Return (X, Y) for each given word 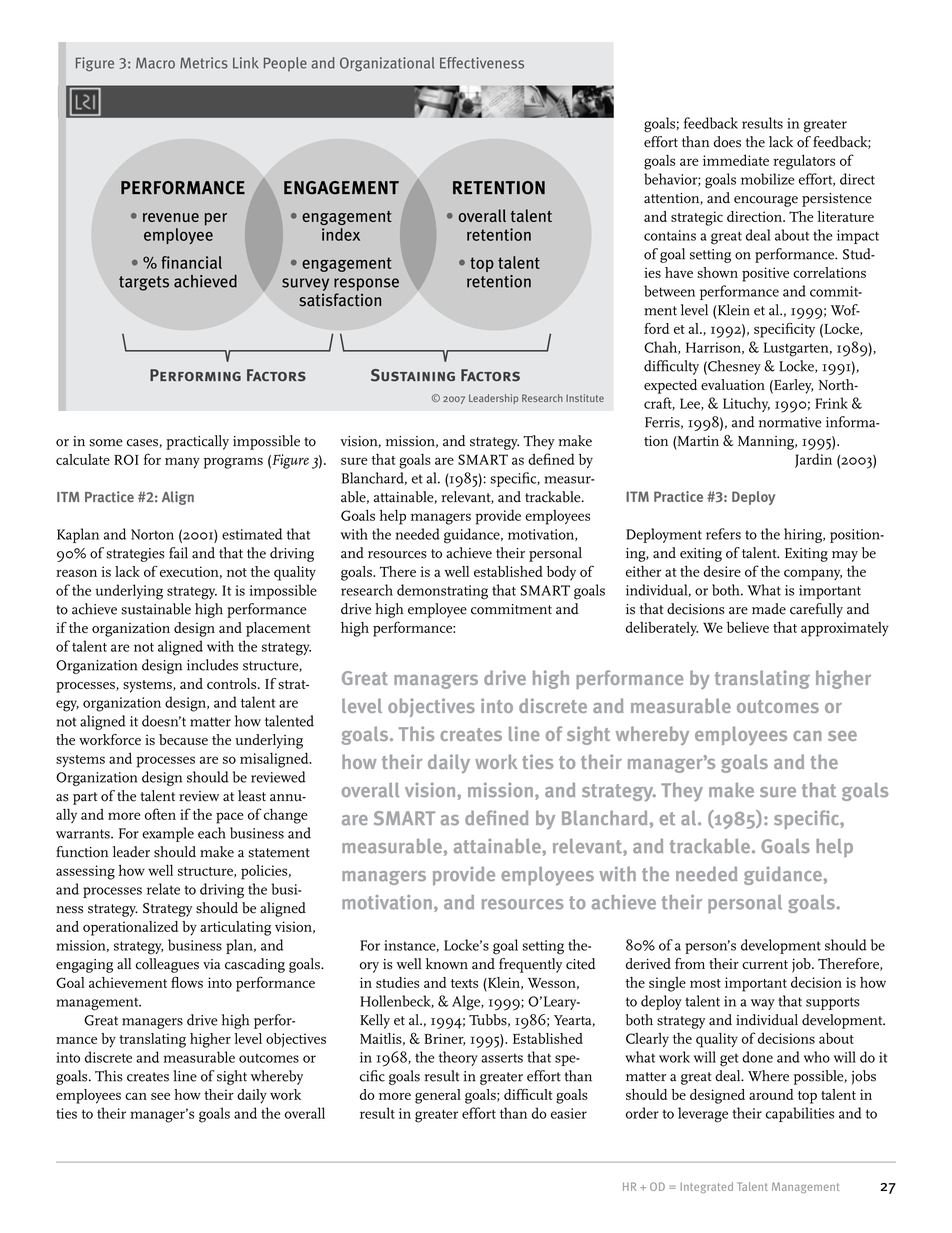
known (447, 964)
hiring (804, 535)
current (765, 964)
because (183, 739)
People (285, 64)
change (286, 816)
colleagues (167, 965)
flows (187, 982)
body (561, 573)
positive (765, 274)
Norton (152, 534)
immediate (736, 160)
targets (144, 283)
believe (748, 627)
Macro (155, 63)
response (366, 284)
